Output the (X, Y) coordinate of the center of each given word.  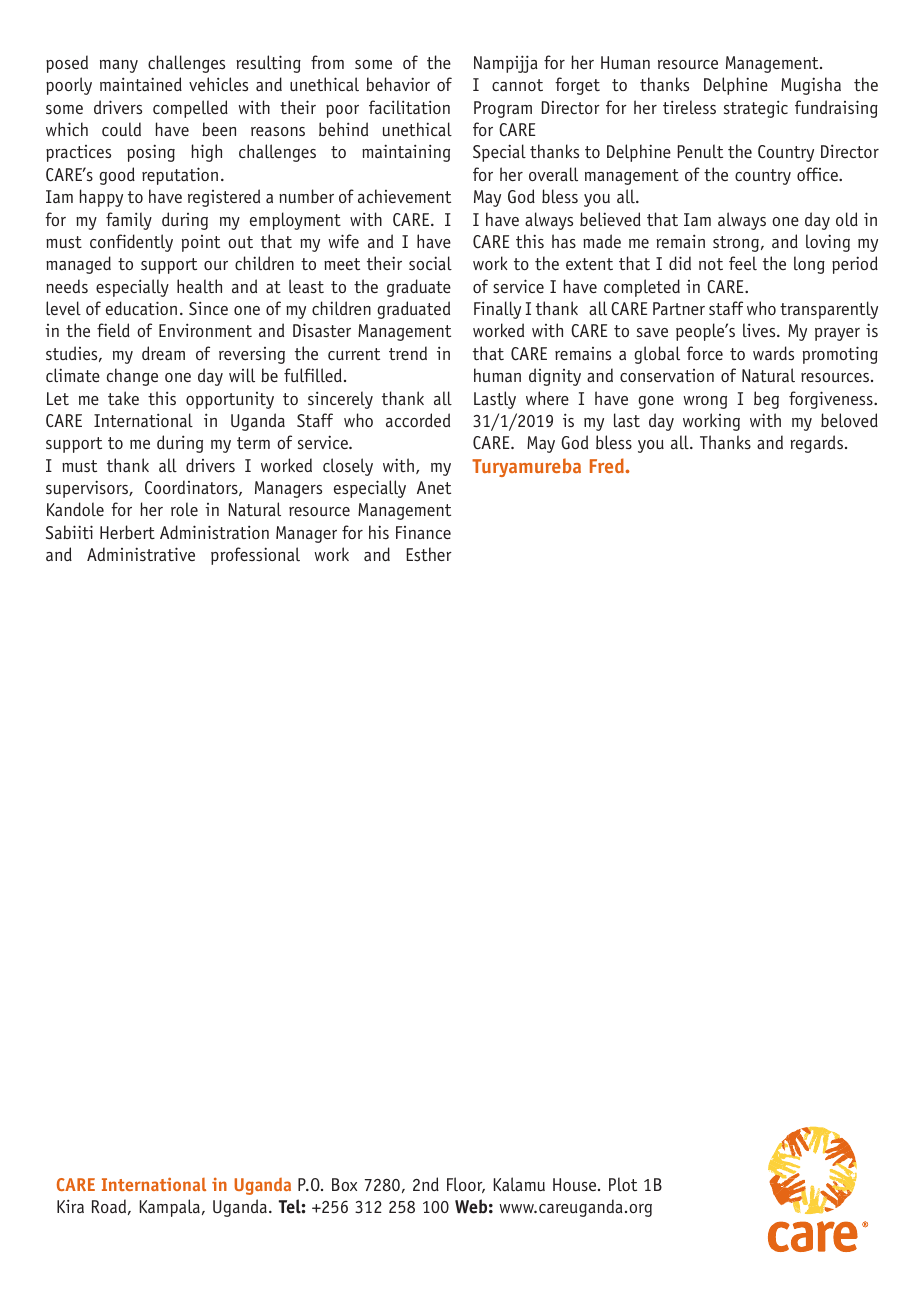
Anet (434, 487)
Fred (608, 465)
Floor (466, 1185)
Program (503, 109)
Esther (429, 554)
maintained (141, 84)
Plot (623, 1184)
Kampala (170, 1208)
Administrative (141, 554)
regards (816, 444)
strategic (756, 109)
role (184, 509)
